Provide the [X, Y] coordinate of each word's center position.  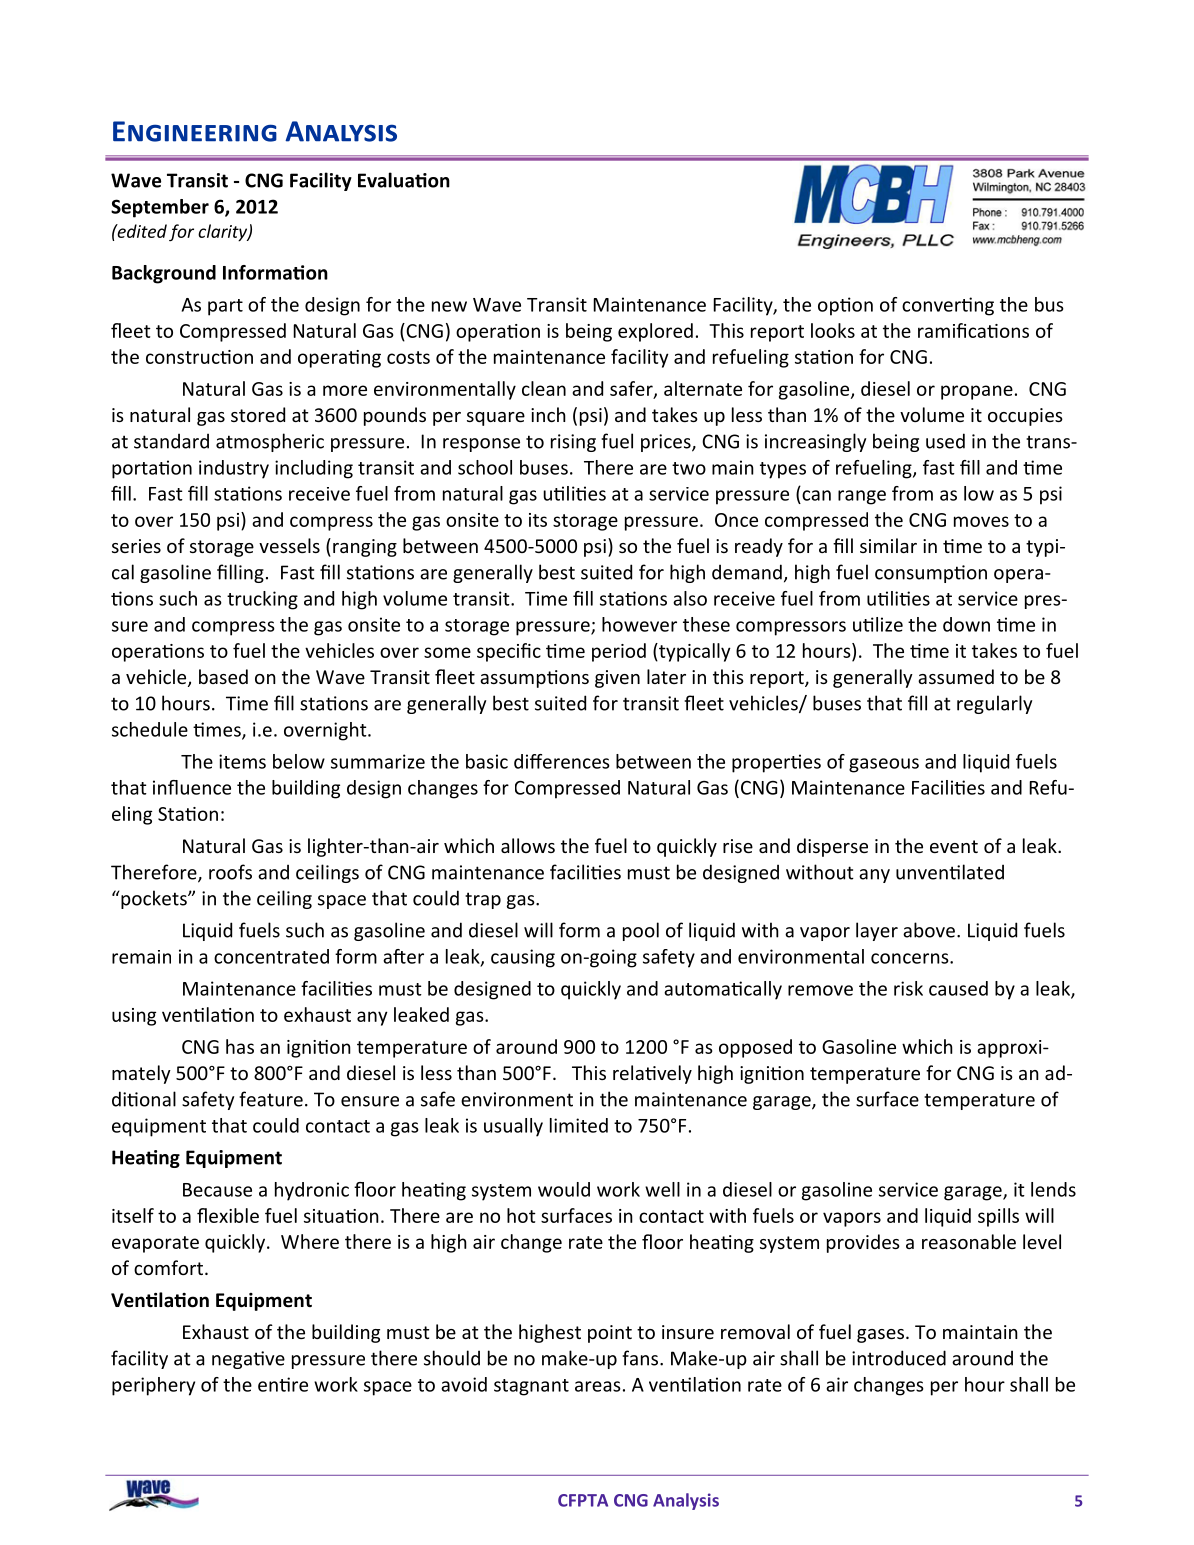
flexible [228, 1215]
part [225, 307]
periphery [153, 1386]
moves [981, 521]
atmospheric [270, 442]
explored [655, 332]
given [617, 679]
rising [573, 443]
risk [908, 988]
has [240, 1046]
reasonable [969, 1241]
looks [833, 330]
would [564, 1189]
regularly [994, 704]
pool [641, 931]
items [242, 761]
